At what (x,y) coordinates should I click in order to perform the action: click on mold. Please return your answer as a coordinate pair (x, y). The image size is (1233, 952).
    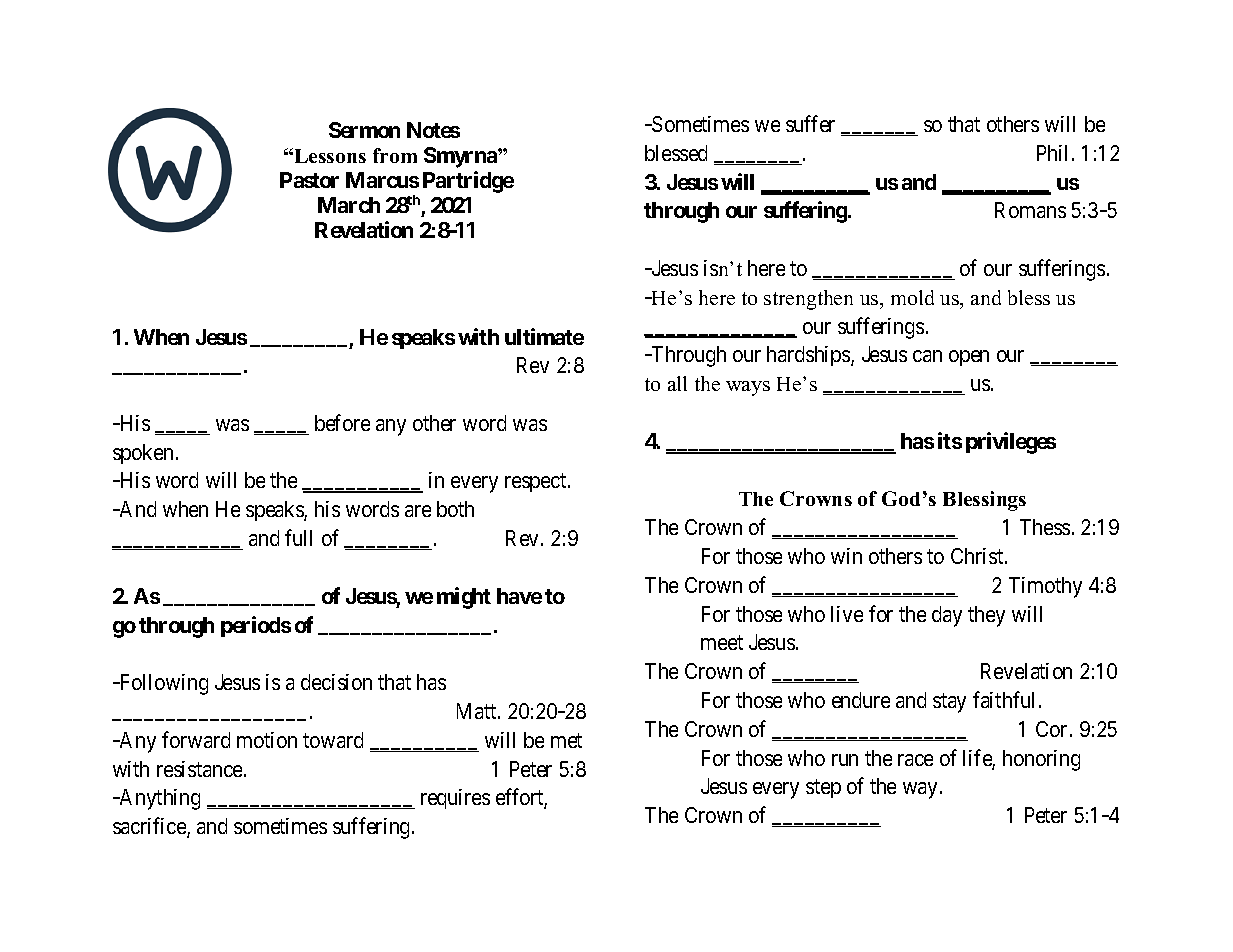
    Looking at the image, I should click on (912, 297).
